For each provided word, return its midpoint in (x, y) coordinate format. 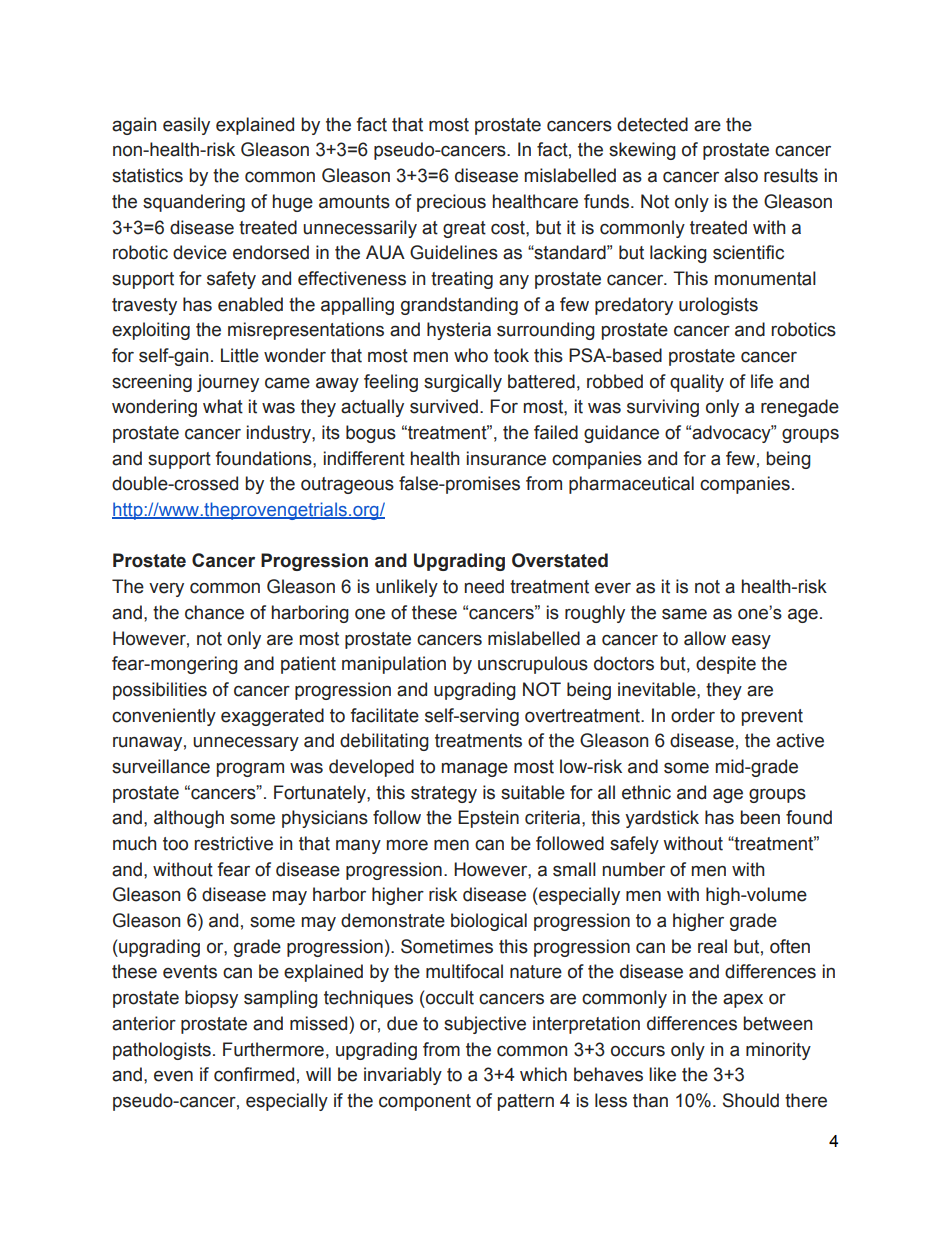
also (741, 175)
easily (186, 126)
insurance (506, 458)
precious (451, 203)
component (425, 1102)
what (223, 406)
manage (475, 769)
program (250, 769)
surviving (663, 408)
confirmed (254, 1074)
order (693, 715)
